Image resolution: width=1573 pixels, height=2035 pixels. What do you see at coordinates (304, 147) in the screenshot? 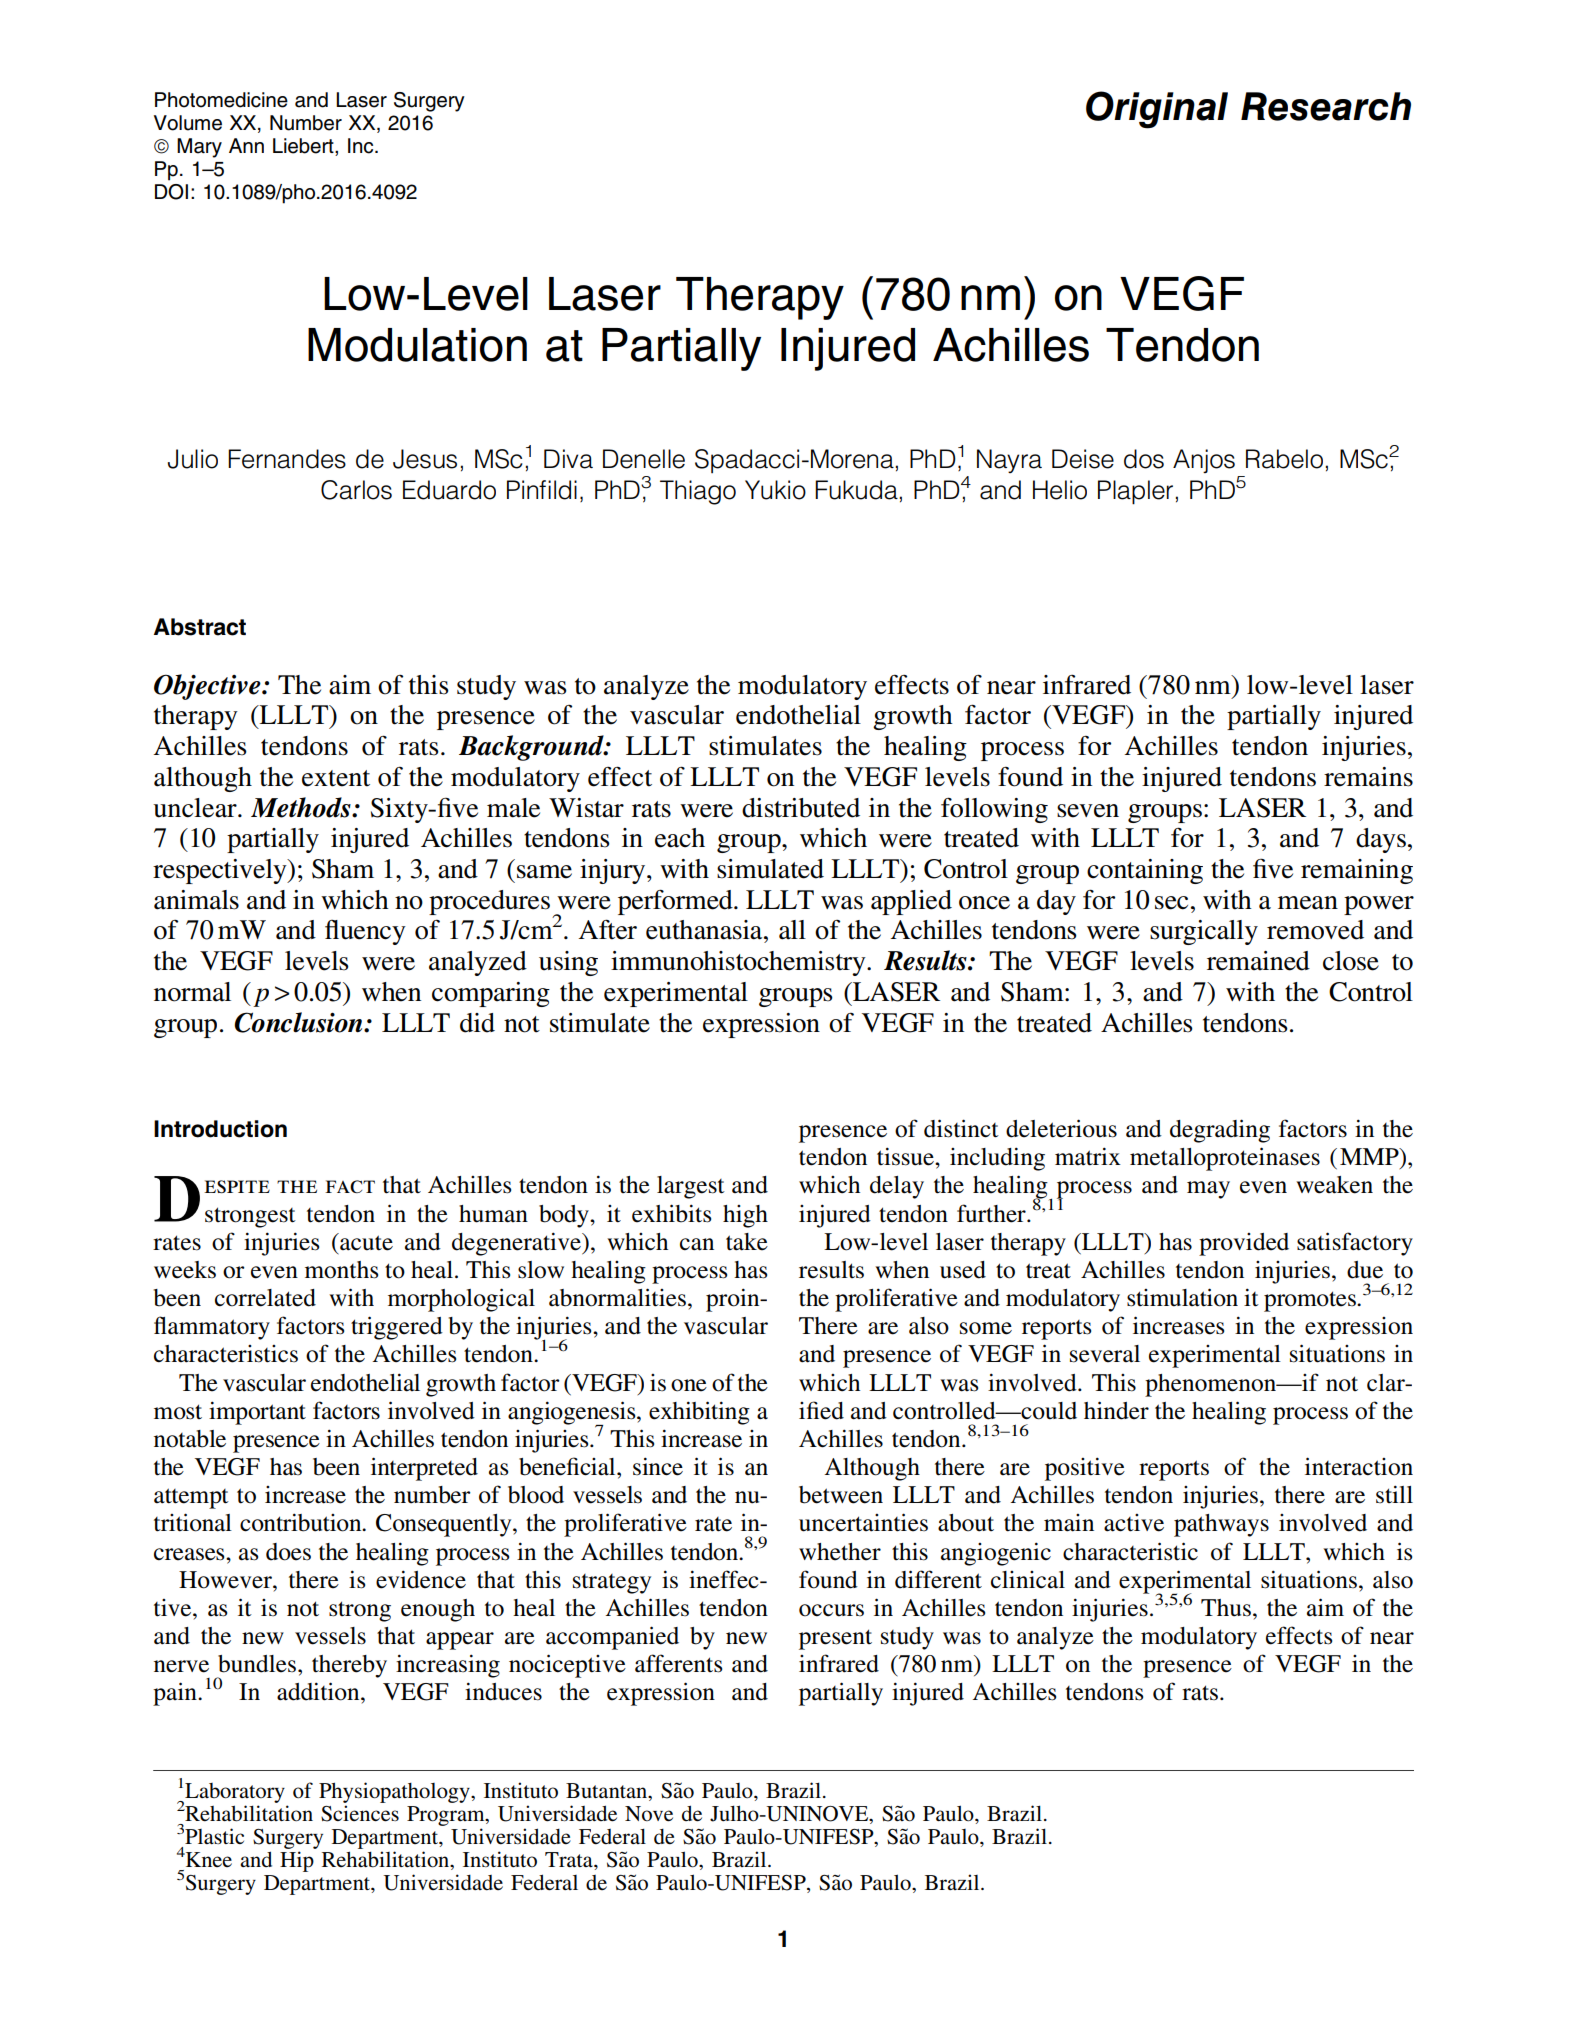
I see `Liebert` at bounding box center [304, 147].
